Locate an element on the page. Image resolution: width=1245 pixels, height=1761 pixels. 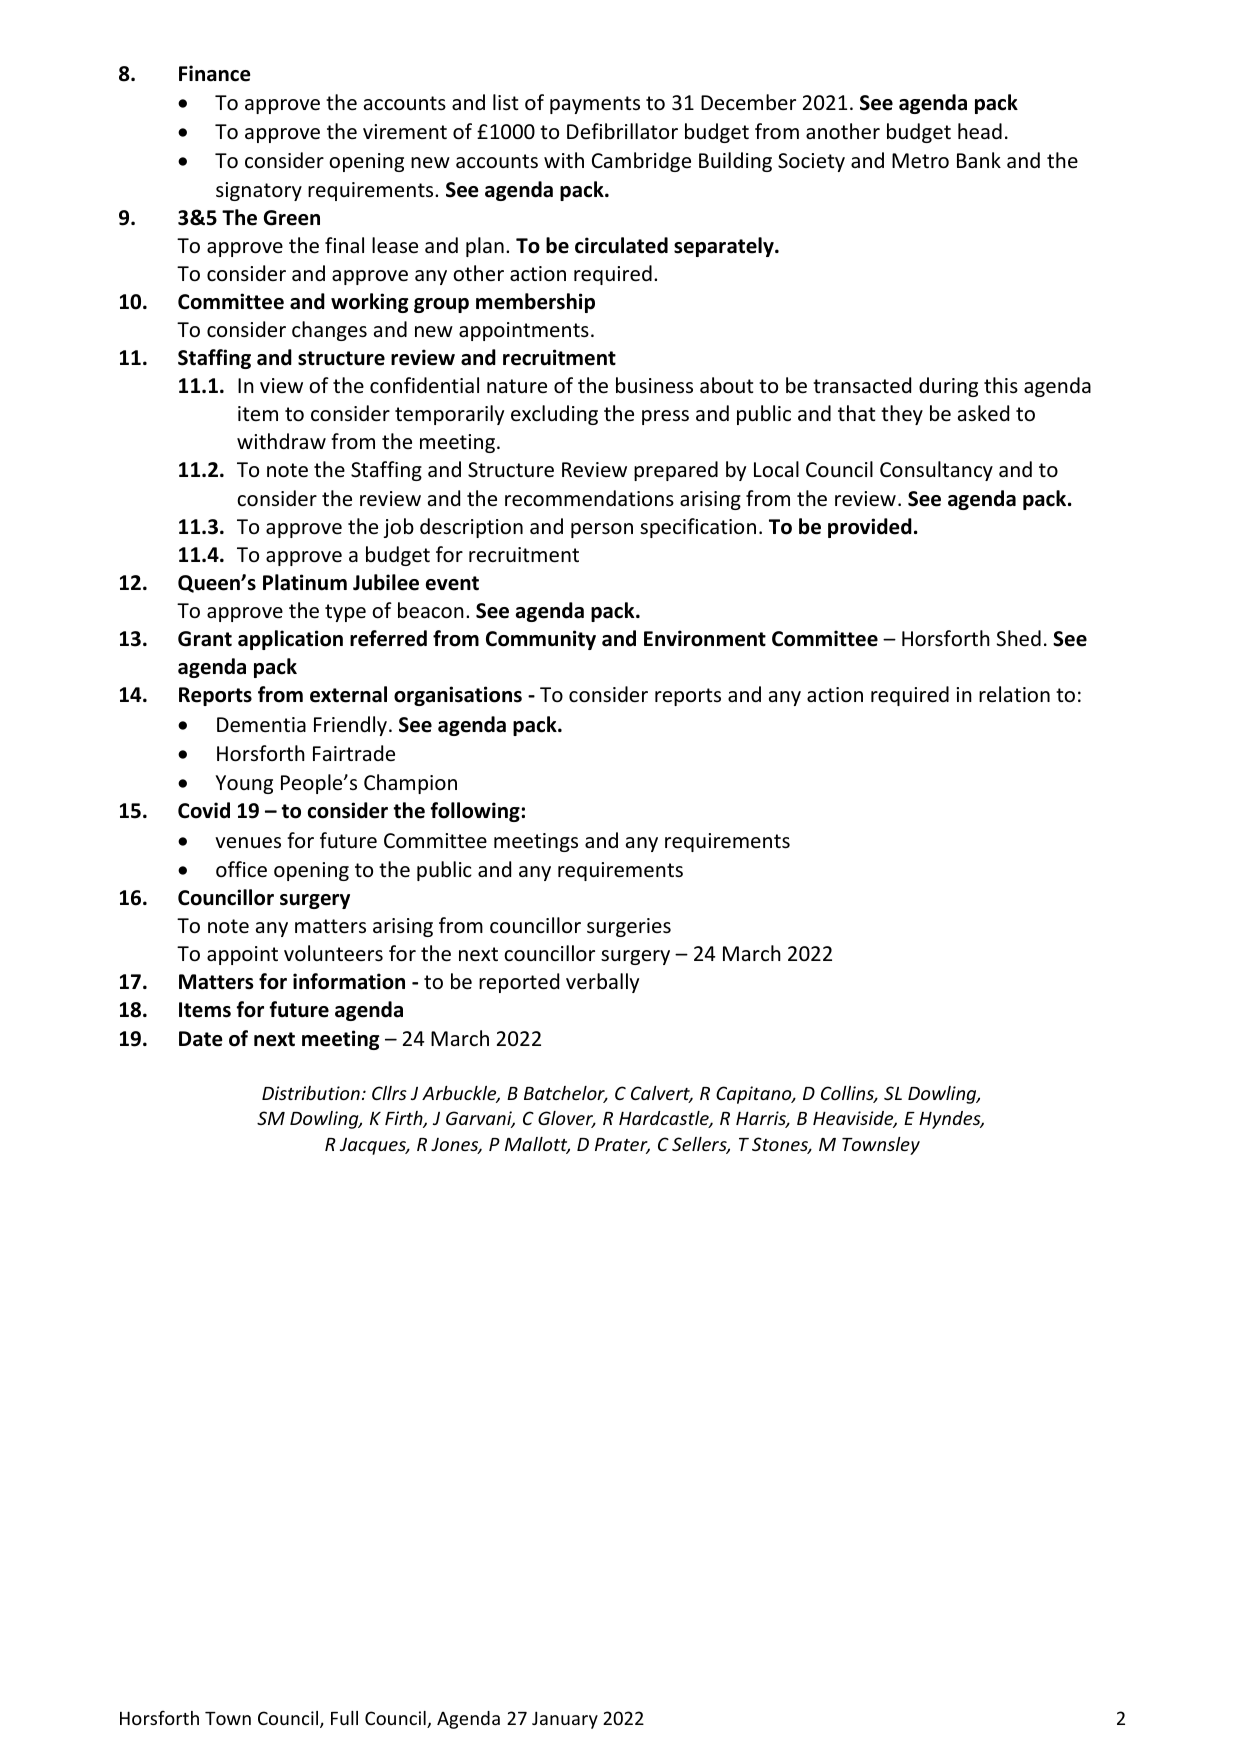
relation is located at coordinates (1014, 694).
